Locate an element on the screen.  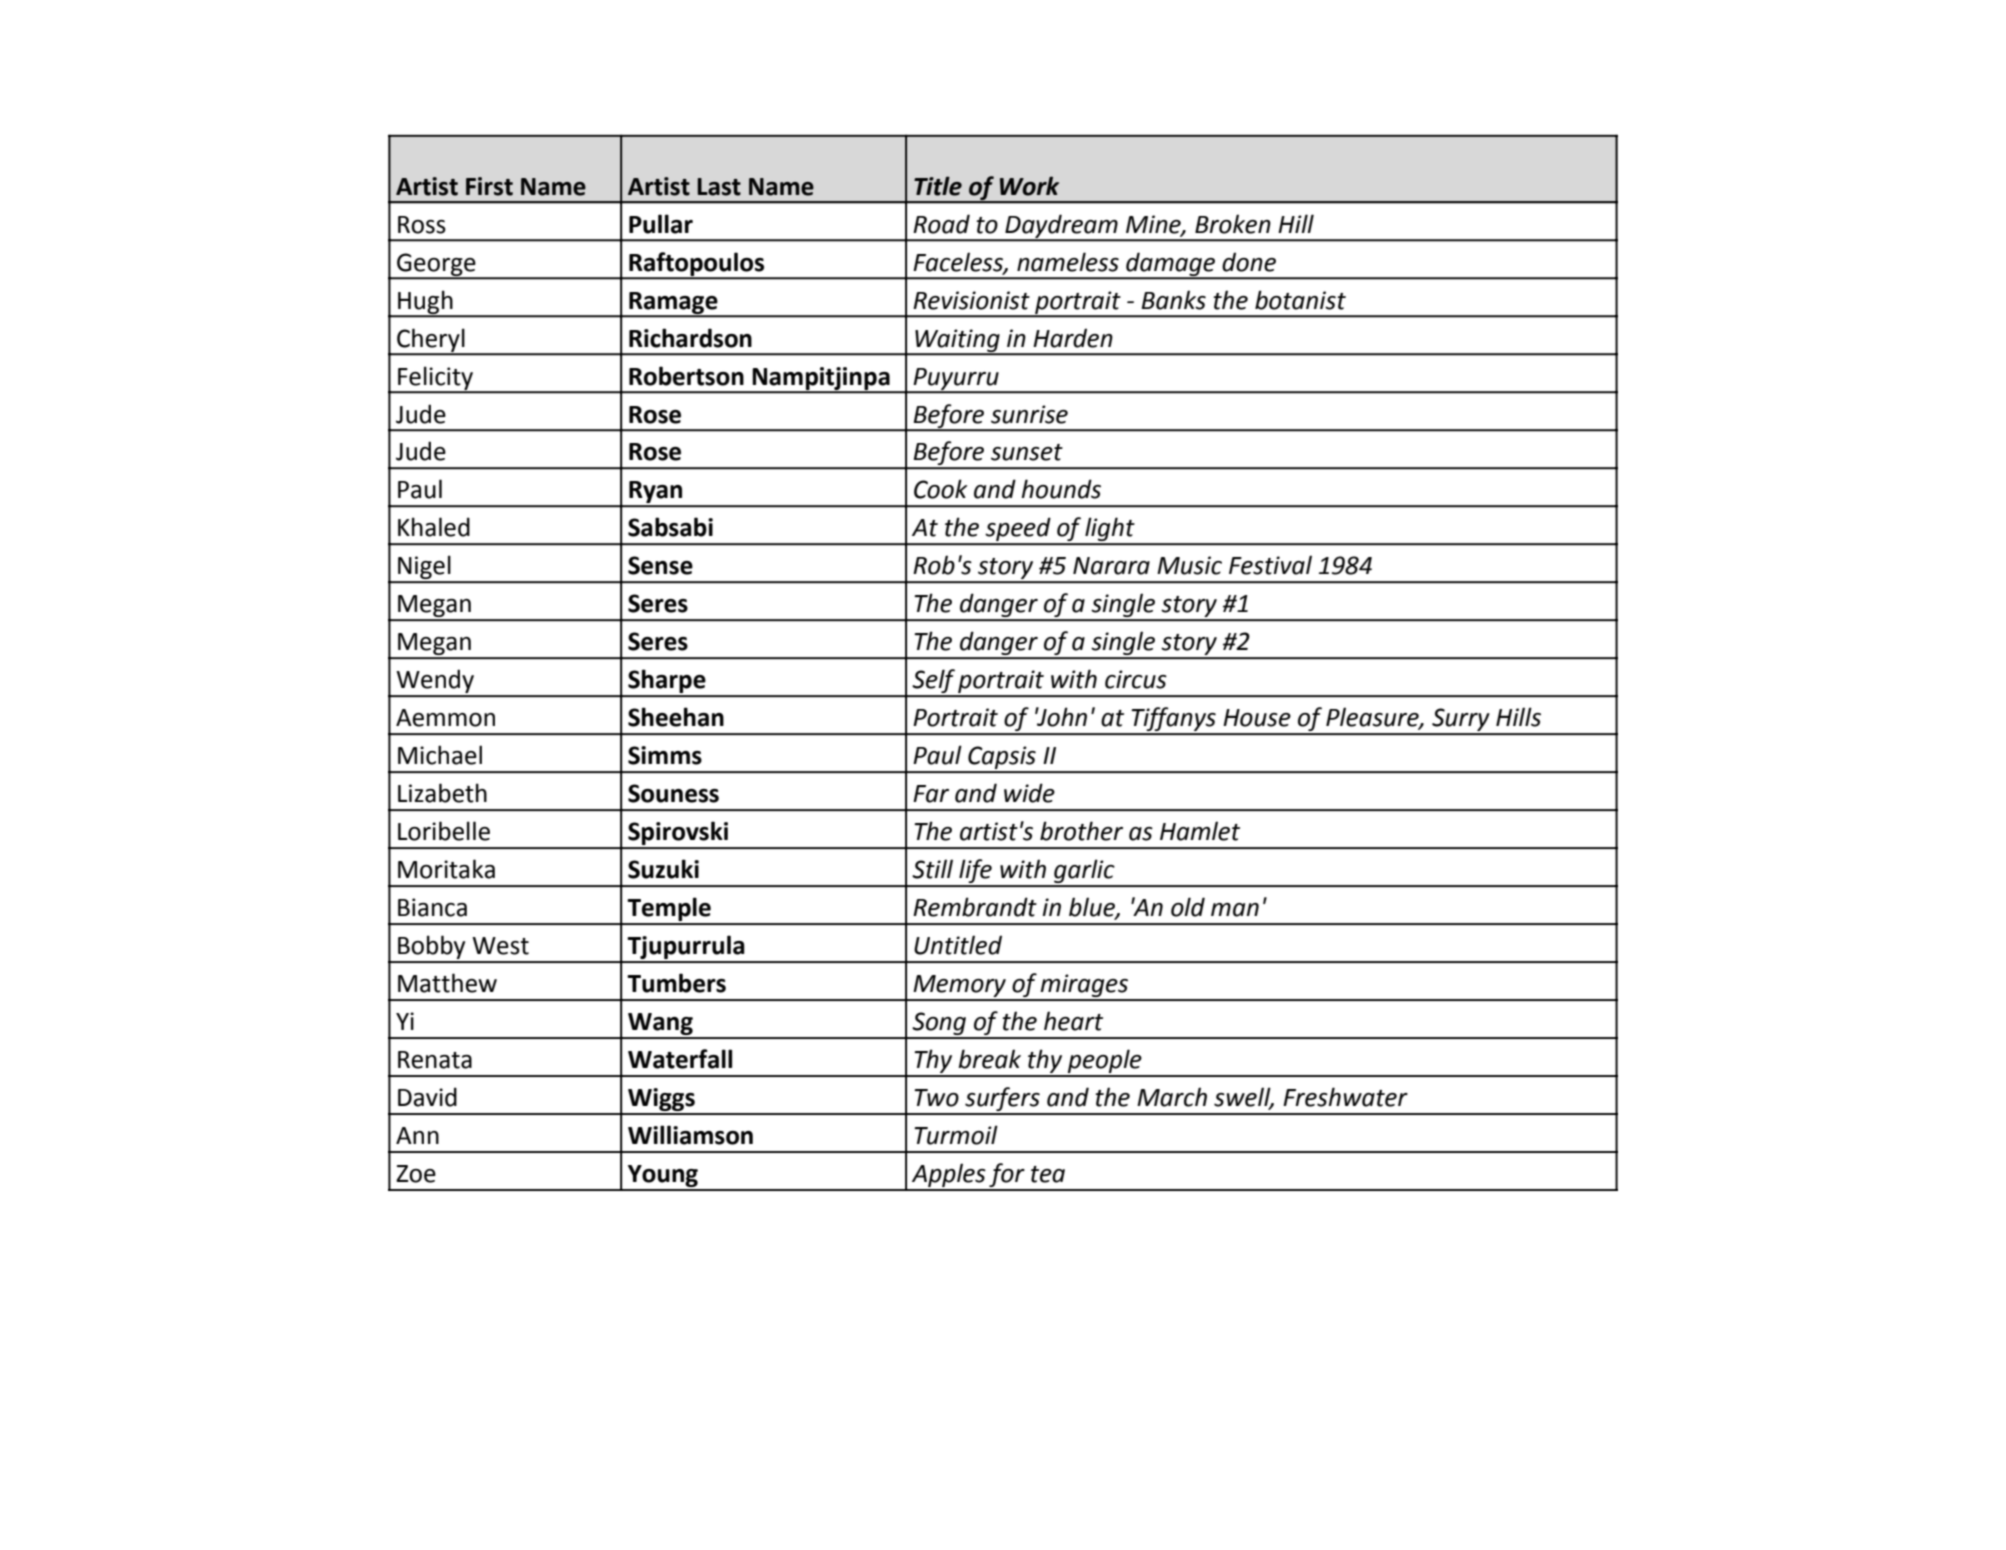
man is located at coordinates (1235, 910).
